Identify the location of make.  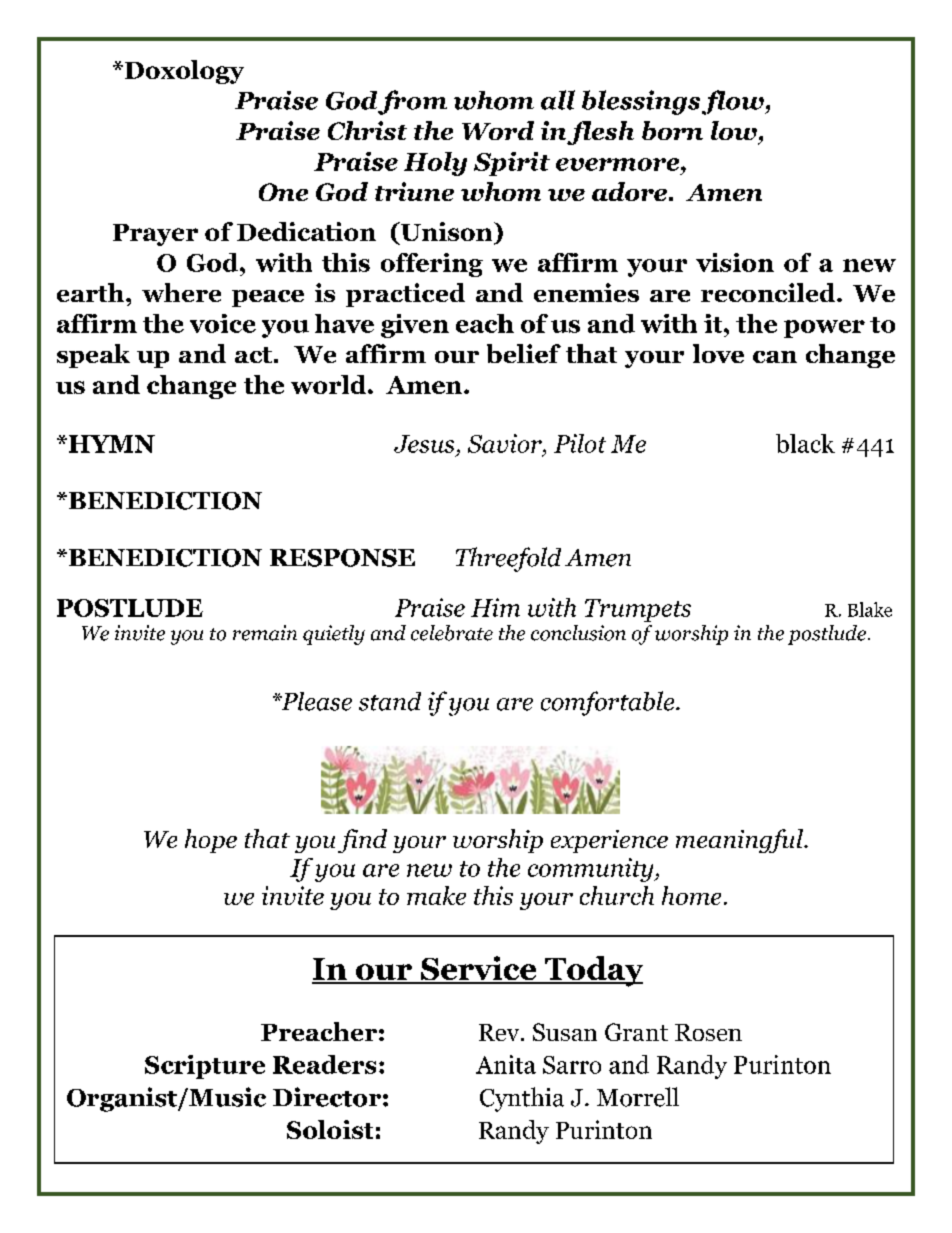
(436, 895).
